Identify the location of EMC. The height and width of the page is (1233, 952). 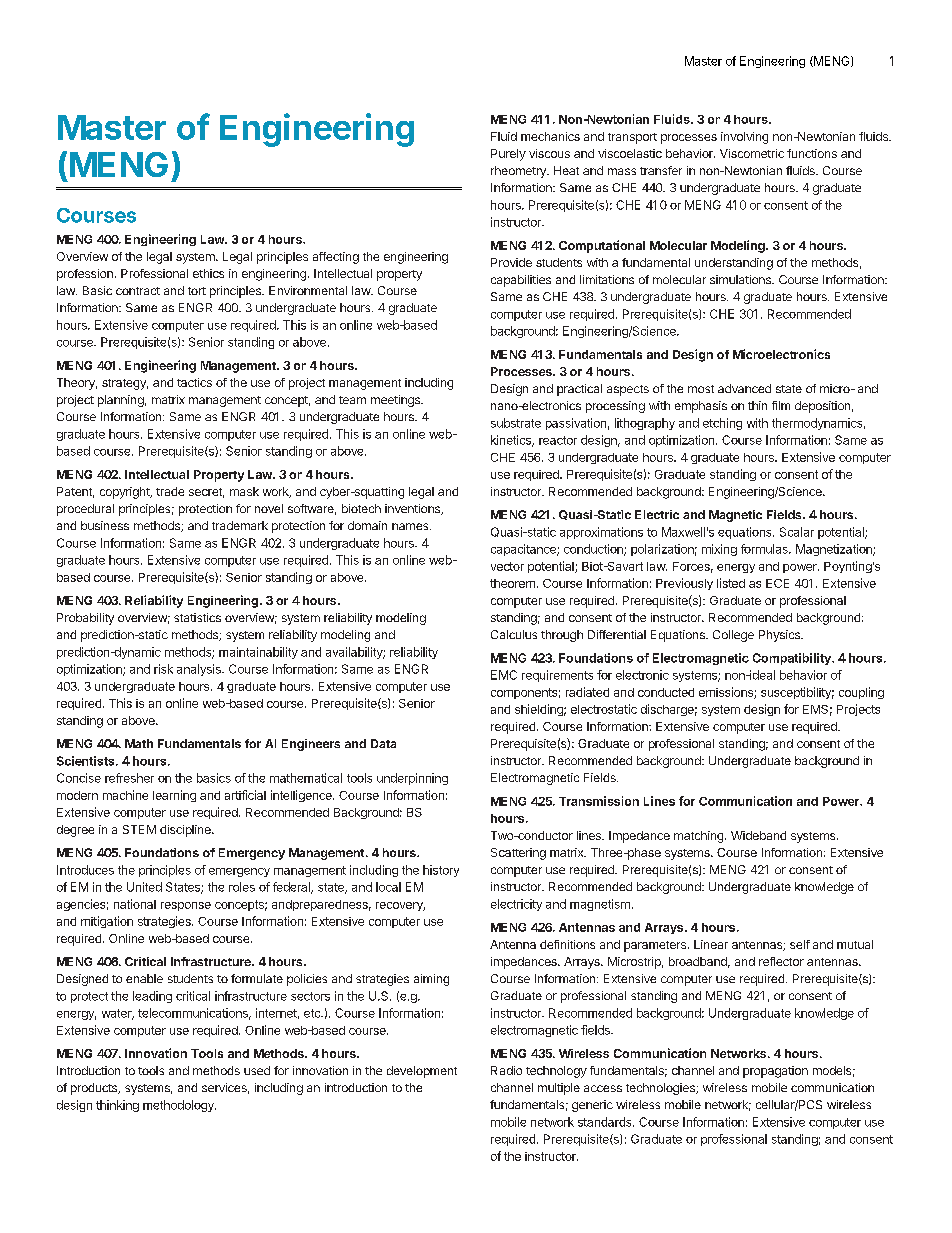
(504, 675).
